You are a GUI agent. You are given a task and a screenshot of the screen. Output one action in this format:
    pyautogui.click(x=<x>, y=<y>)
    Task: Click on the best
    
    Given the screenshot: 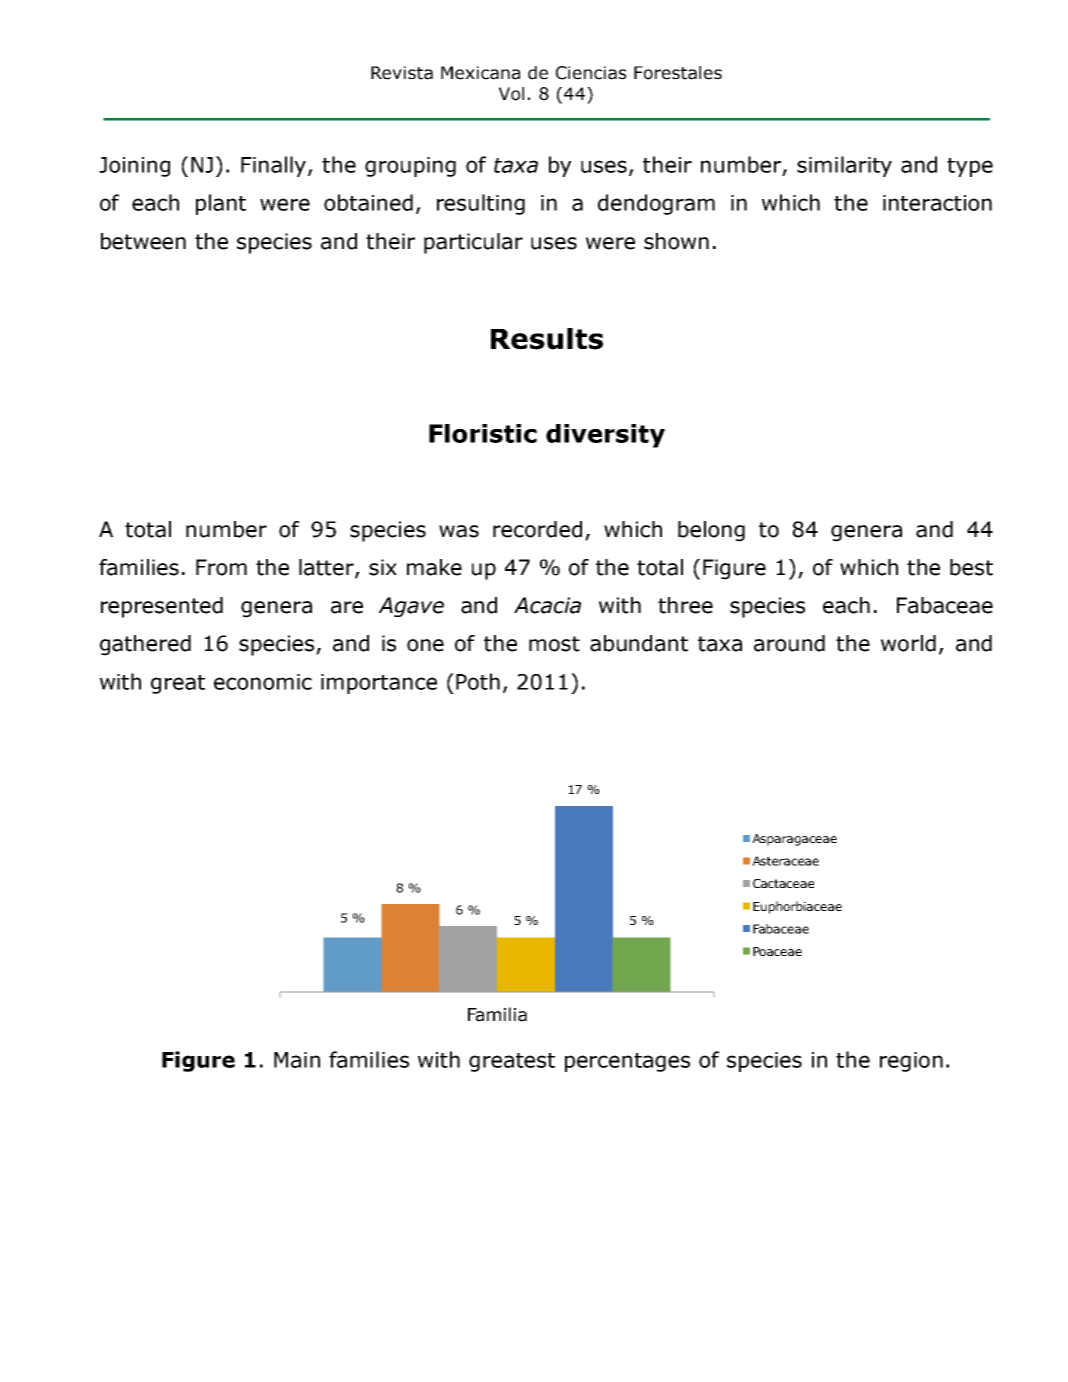 What is the action you would take?
    pyautogui.click(x=971, y=567)
